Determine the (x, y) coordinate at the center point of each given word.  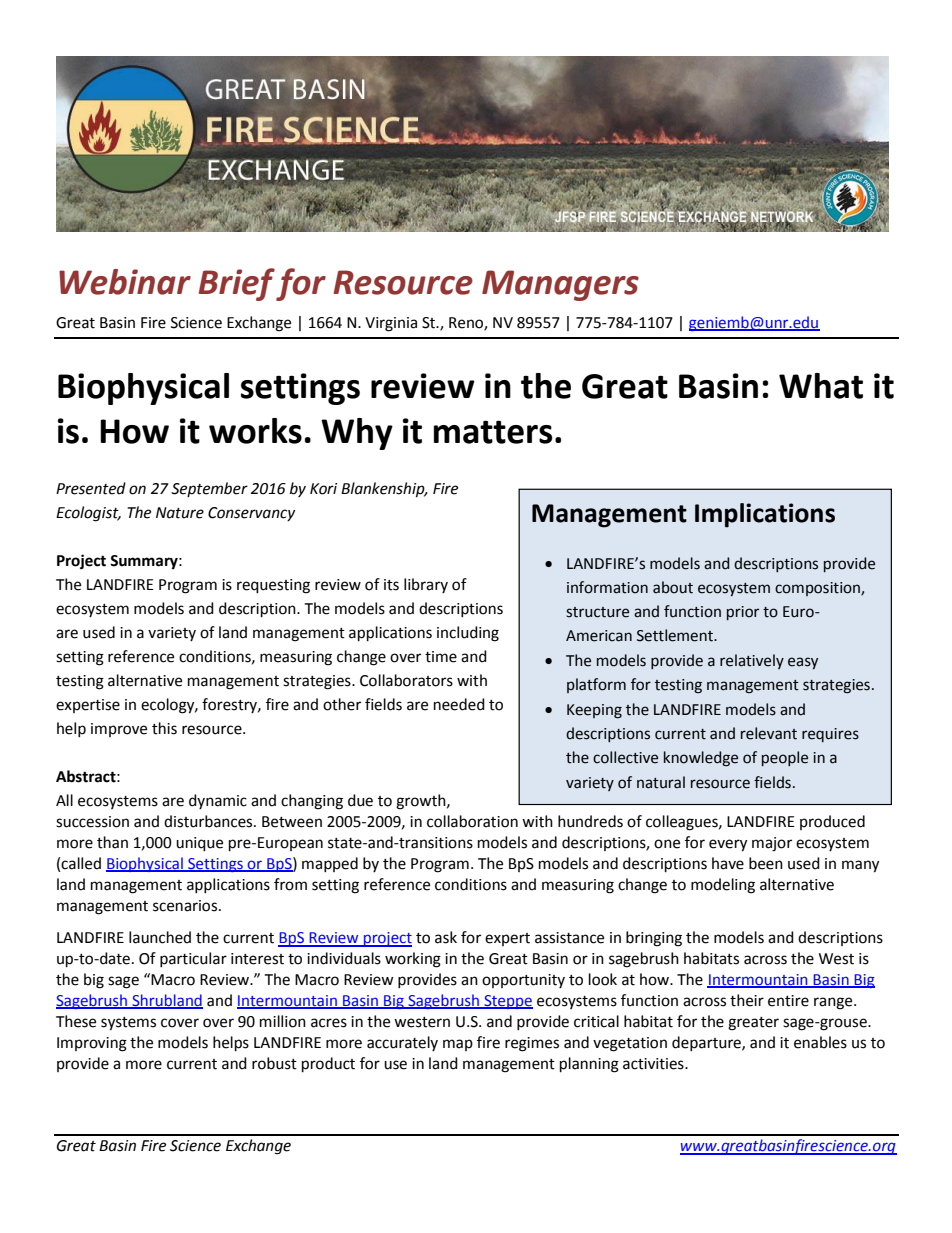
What (821, 386)
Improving (92, 1044)
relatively (752, 661)
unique (199, 844)
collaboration (472, 821)
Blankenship (384, 490)
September (209, 489)
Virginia (391, 324)
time (441, 657)
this (164, 728)
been (766, 863)
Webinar (125, 282)
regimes (532, 1044)
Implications (765, 515)
